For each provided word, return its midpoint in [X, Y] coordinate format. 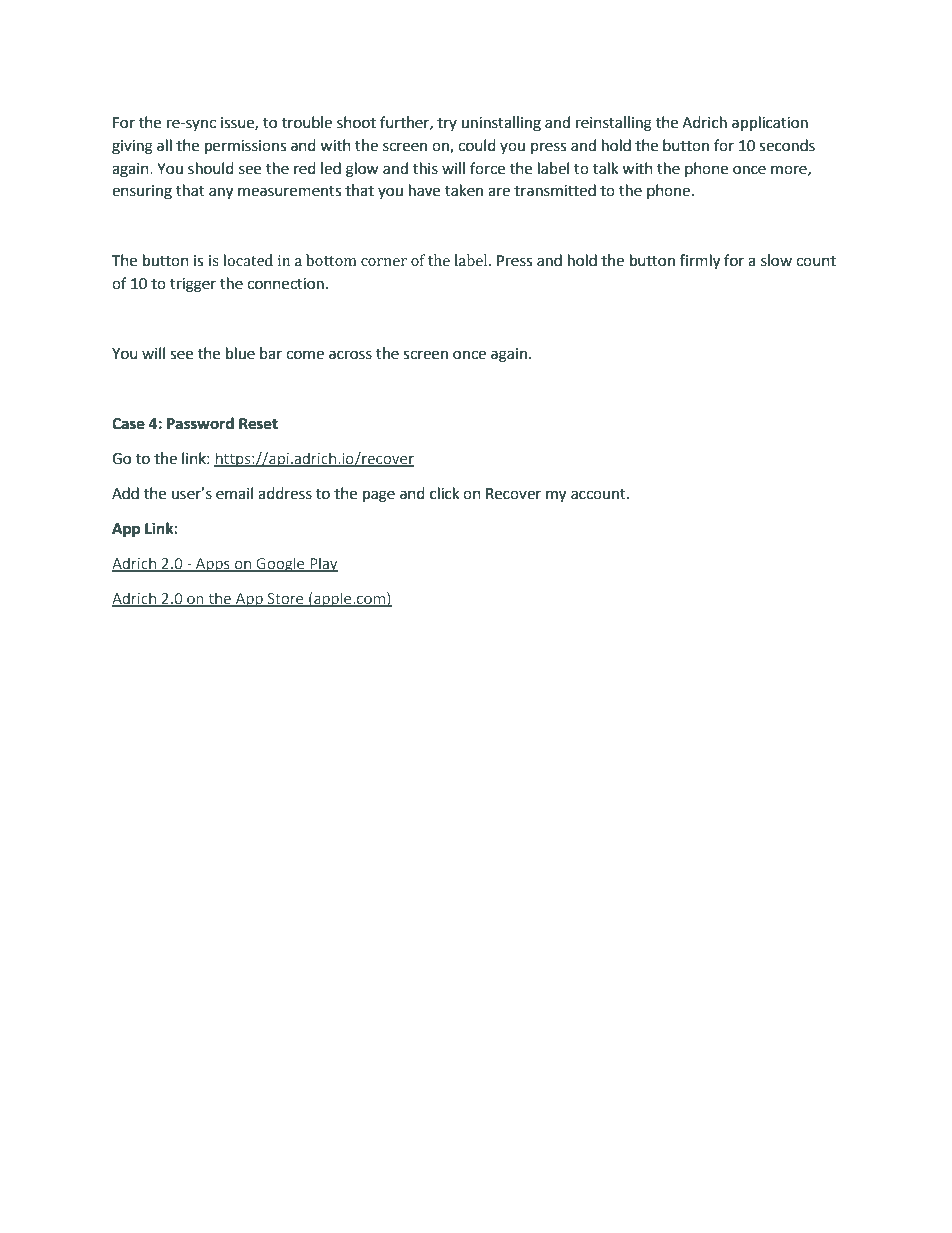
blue [240, 353]
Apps [212, 565]
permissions [245, 147]
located [248, 260]
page [379, 496]
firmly [700, 262]
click [444, 493]
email [234, 493]
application [770, 124]
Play [323, 564]
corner [384, 262]
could [477, 145]
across [350, 355]
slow [776, 260]
